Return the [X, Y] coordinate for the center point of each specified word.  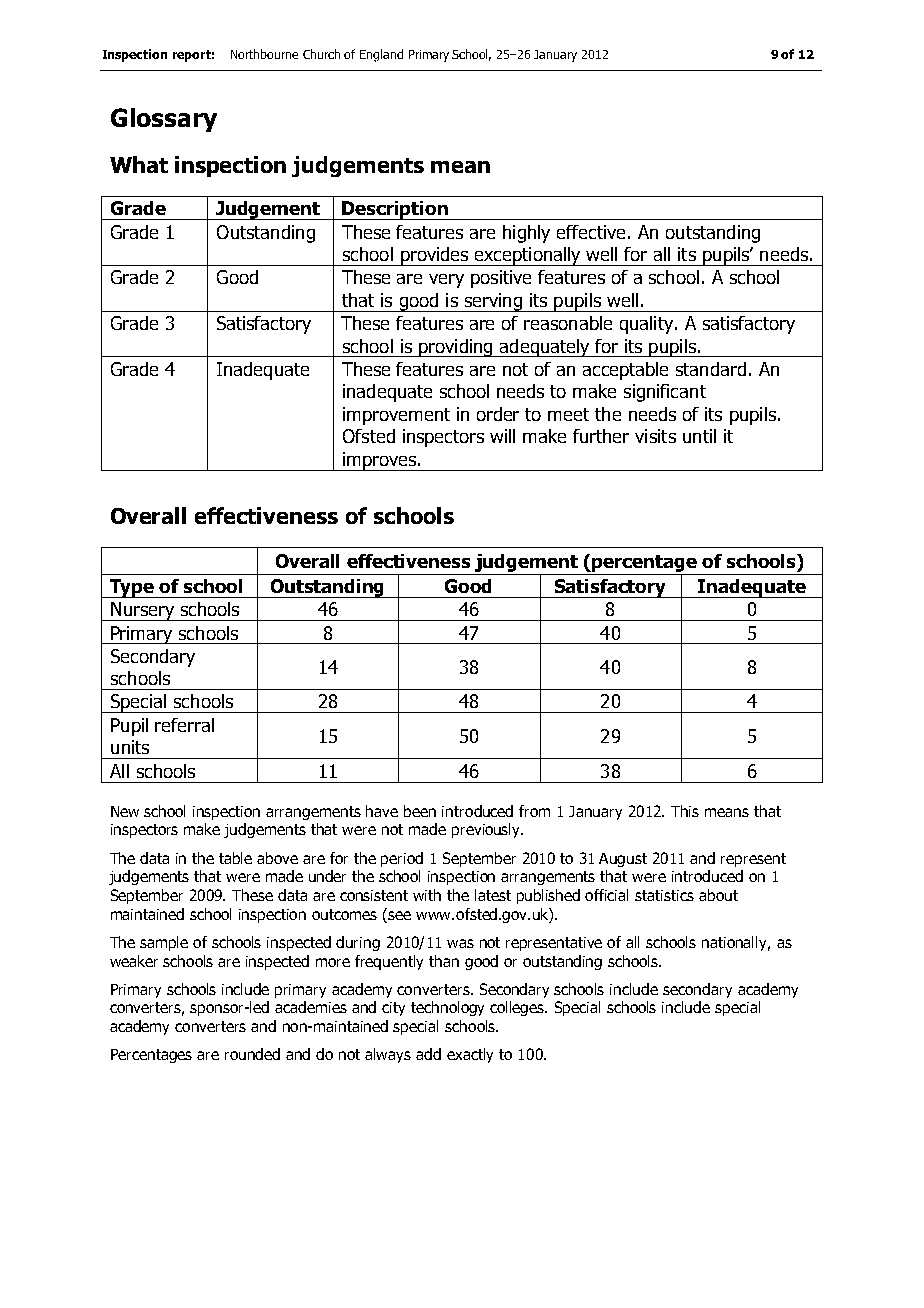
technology [447, 1008]
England [381, 55]
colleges [518, 1008]
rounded [252, 1054]
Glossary [164, 120]
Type [132, 588]
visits [655, 436]
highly [526, 234]
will [502, 436]
